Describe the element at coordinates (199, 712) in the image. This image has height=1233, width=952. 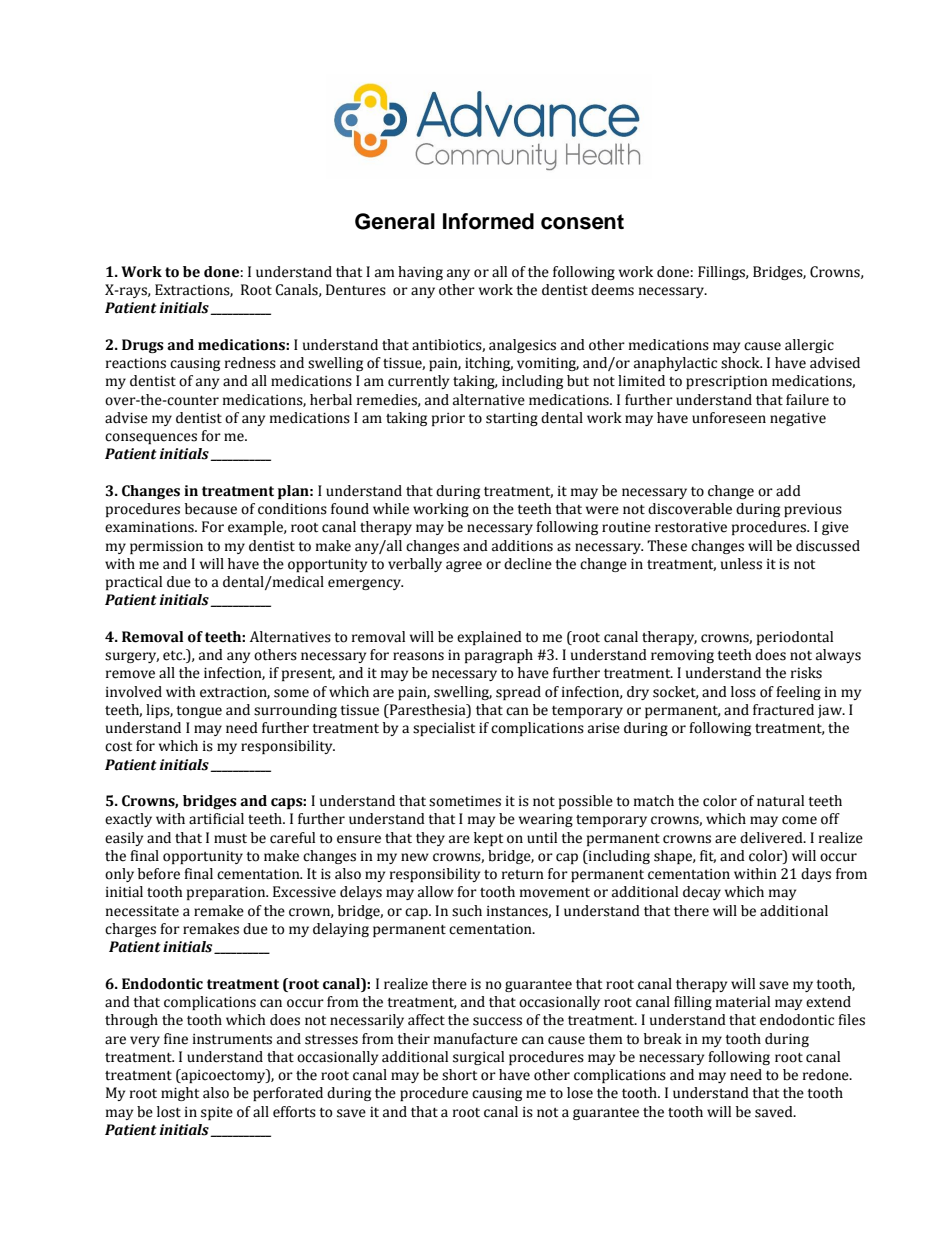
I see `tongue` at that location.
